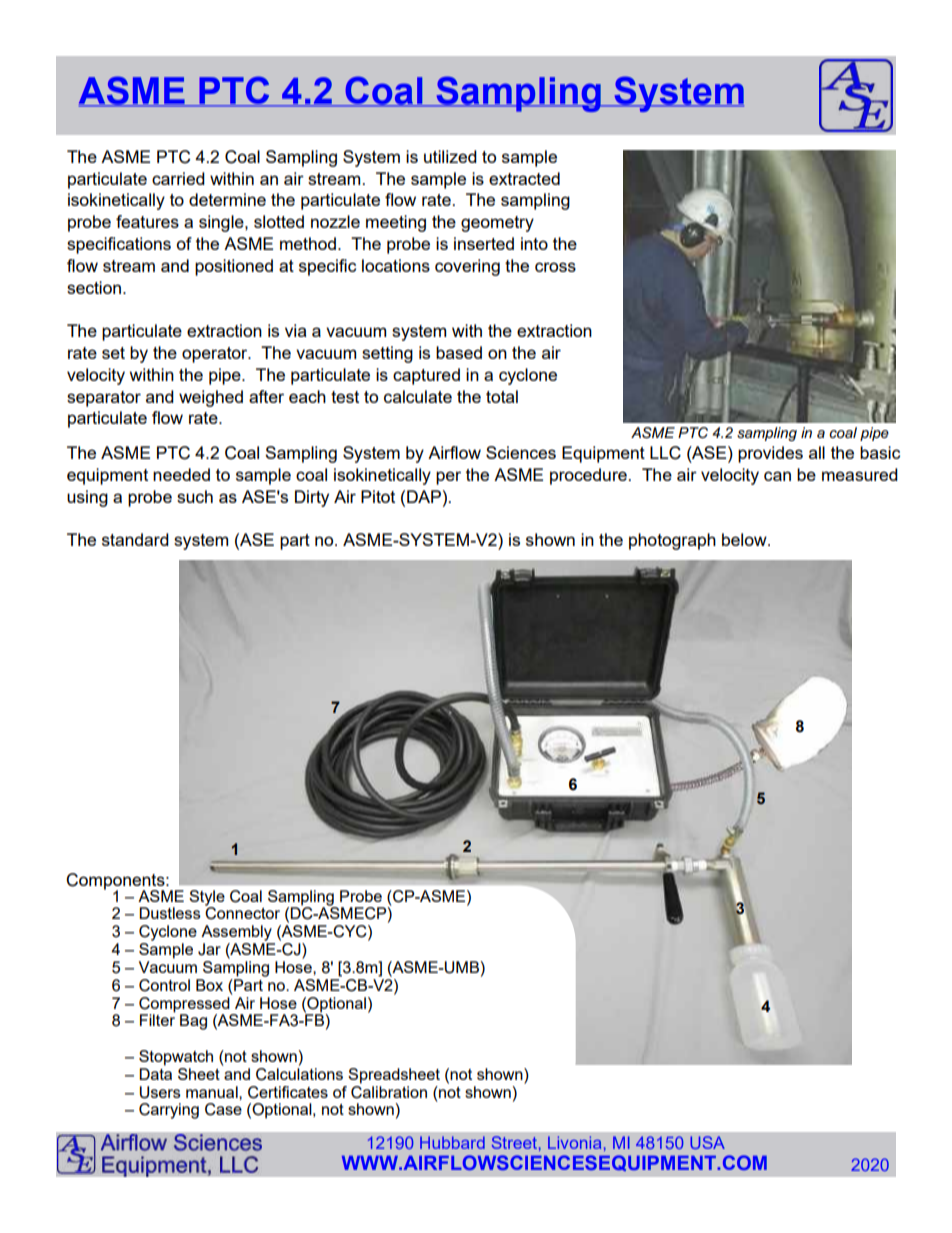  Describe the element at coordinates (524, 178) in the screenshot. I see `extracted` at that location.
